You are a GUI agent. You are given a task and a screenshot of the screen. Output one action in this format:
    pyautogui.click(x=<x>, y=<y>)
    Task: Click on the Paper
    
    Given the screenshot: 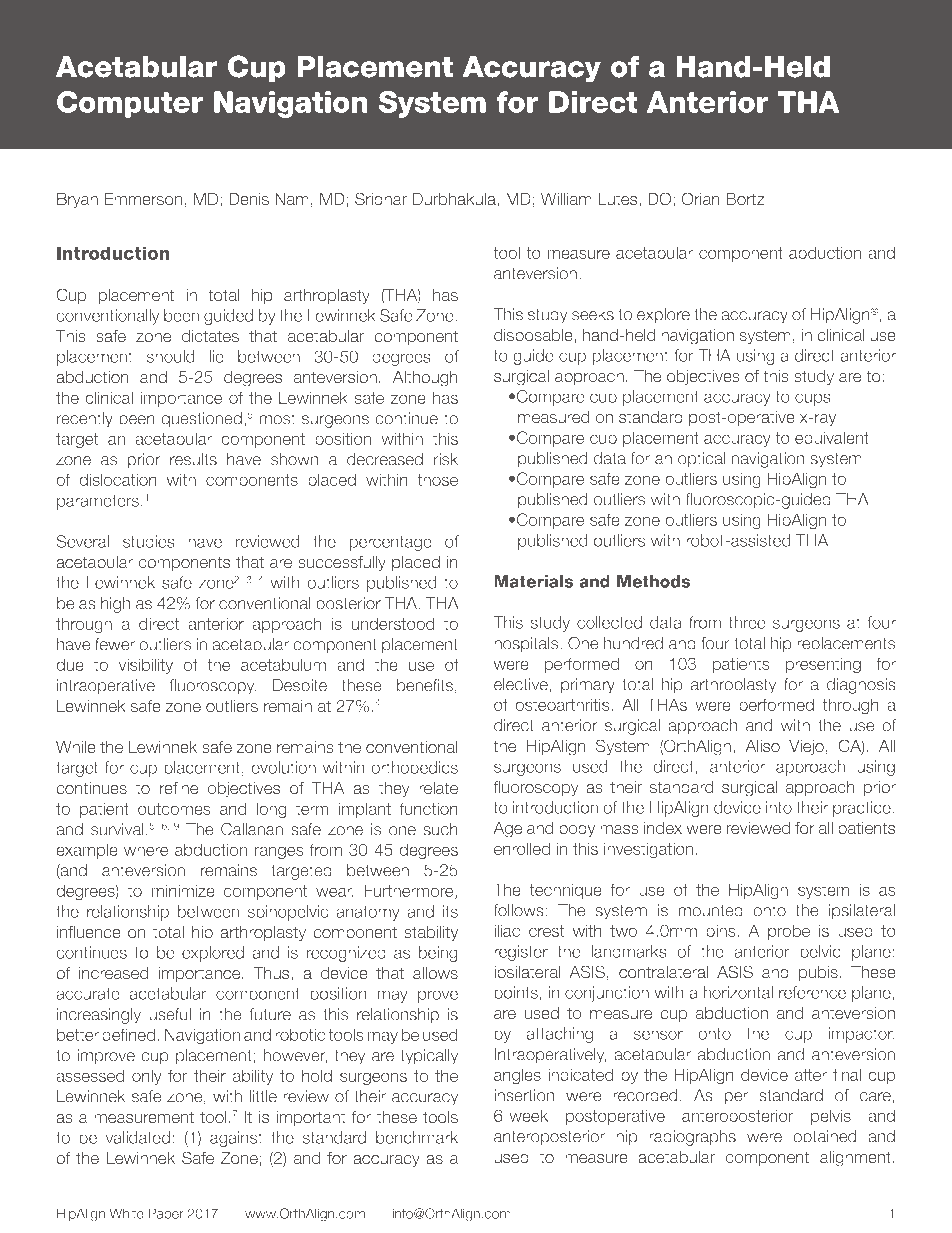 What is the action you would take?
    pyautogui.click(x=166, y=1214)
